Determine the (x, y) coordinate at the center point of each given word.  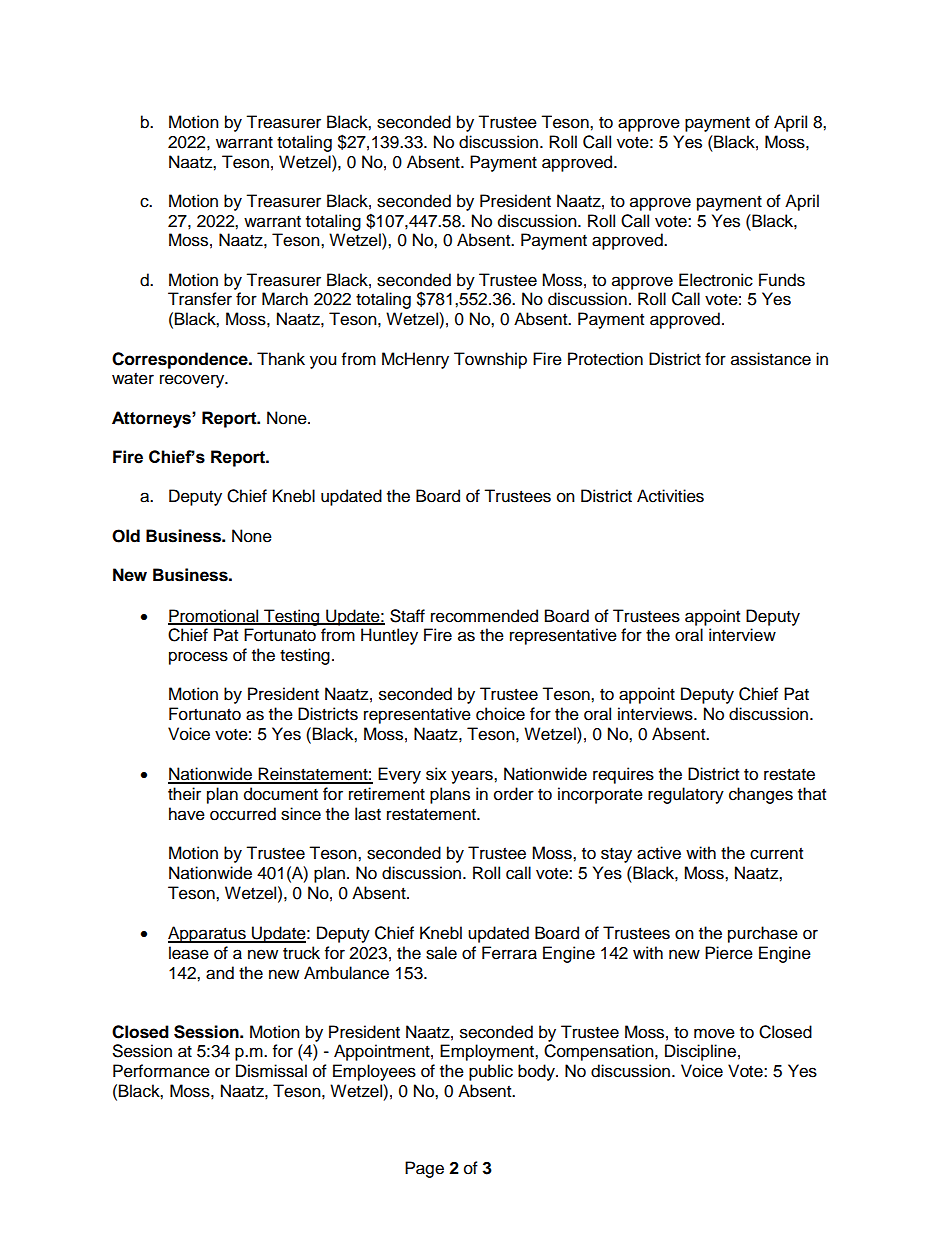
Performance (161, 1071)
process (198, 658)
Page (424, 1169)
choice (500, 714)
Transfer (200, 299)
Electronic (716, 280)
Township (490, 360)
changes (761, 795)
